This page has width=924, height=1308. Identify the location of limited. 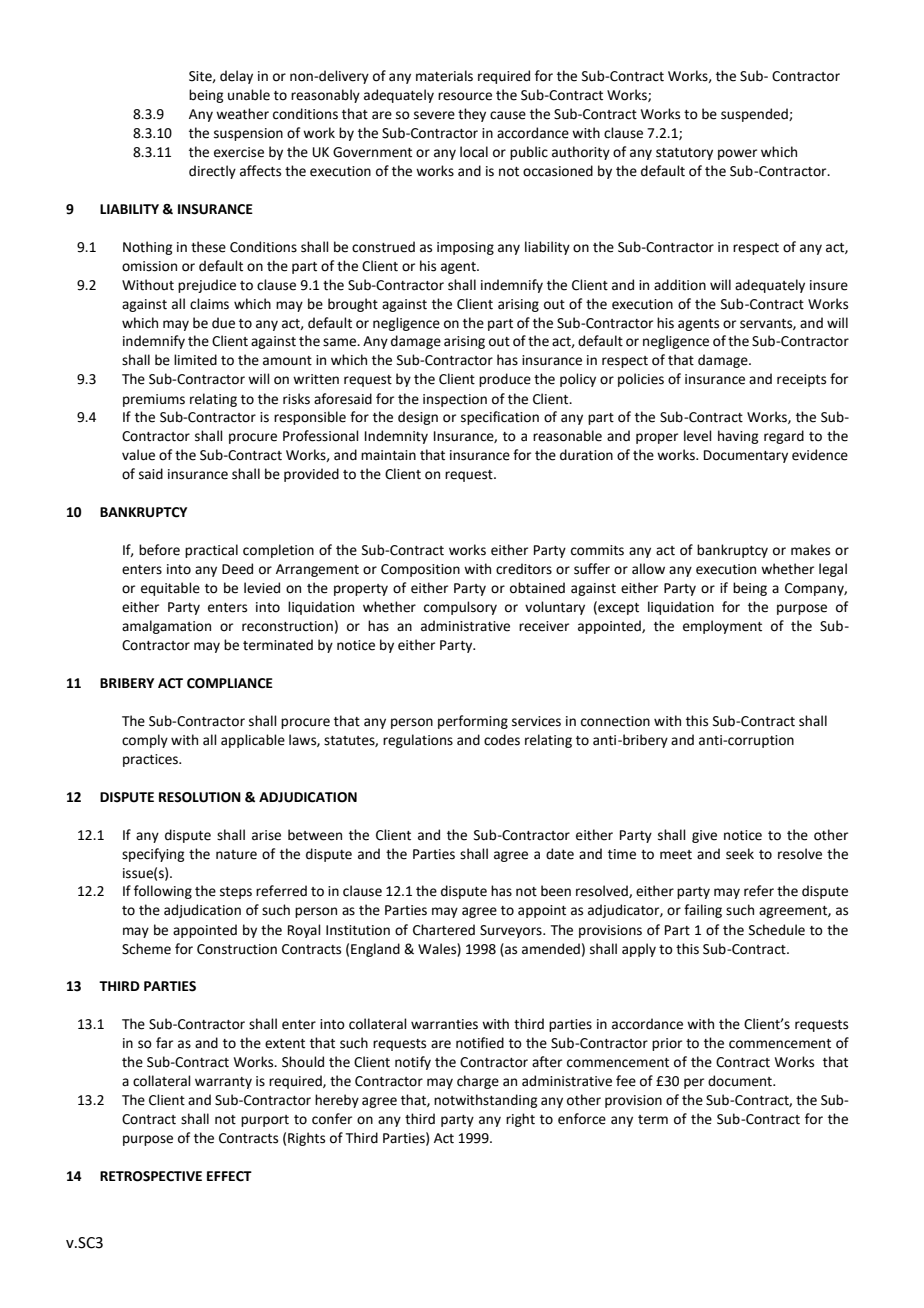
(195, 360).
